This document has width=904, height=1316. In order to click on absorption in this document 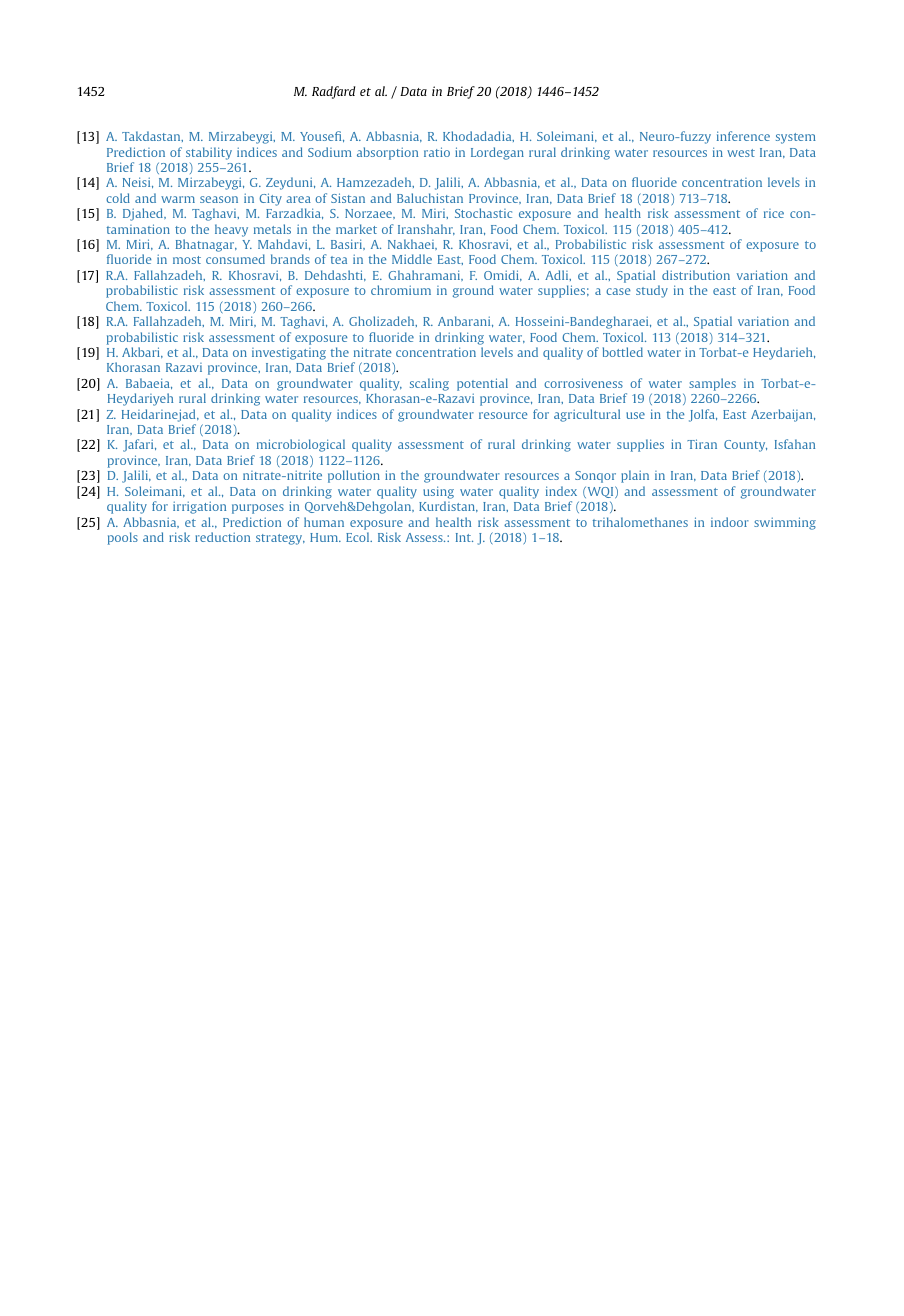, I will do `click(387, 153)`.
